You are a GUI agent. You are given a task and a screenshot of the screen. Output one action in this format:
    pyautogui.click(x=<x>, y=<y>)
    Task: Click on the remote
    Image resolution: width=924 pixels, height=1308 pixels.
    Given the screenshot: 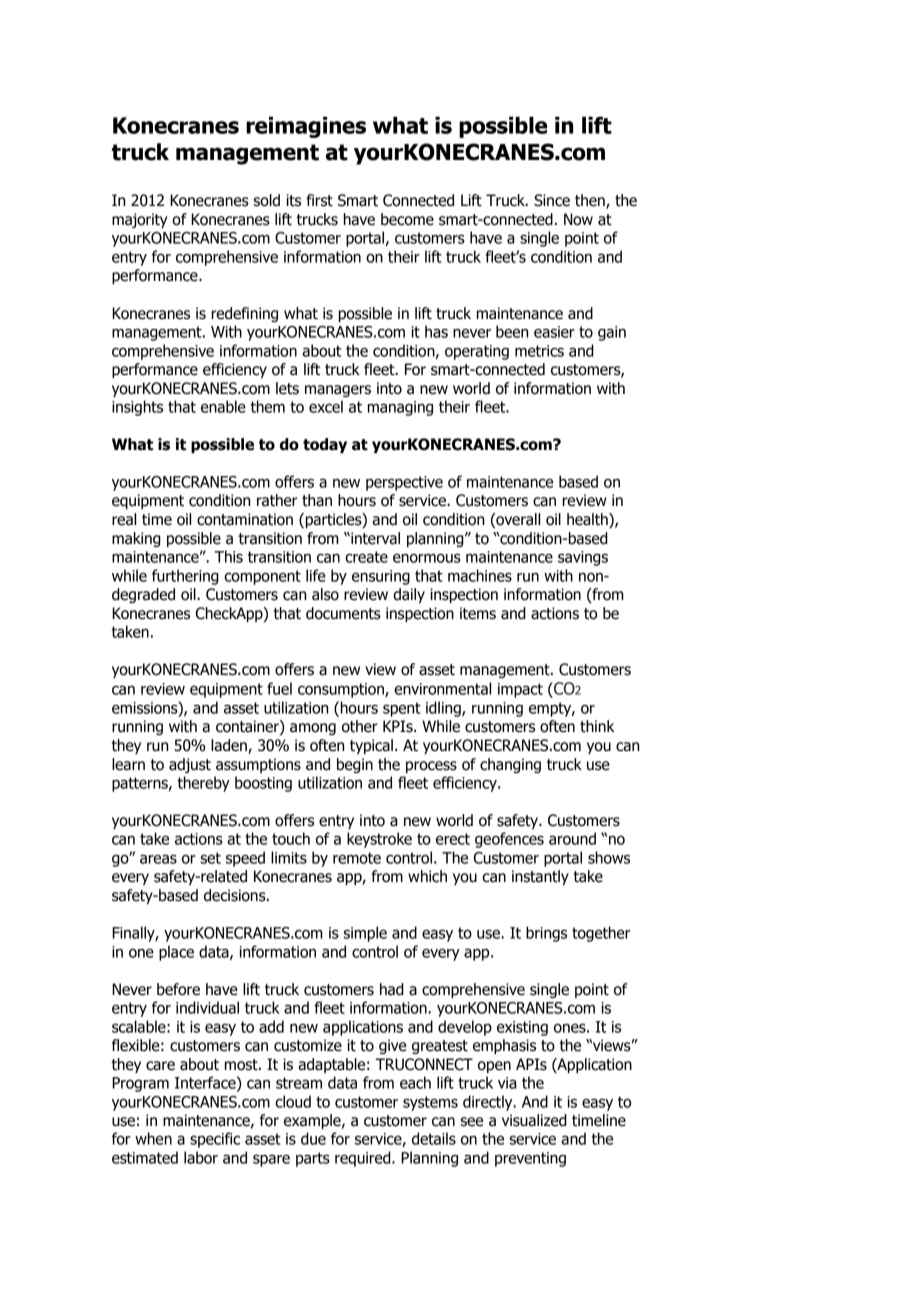 What is the action you would take?
    pyautogui.click(x=357, y=858)
